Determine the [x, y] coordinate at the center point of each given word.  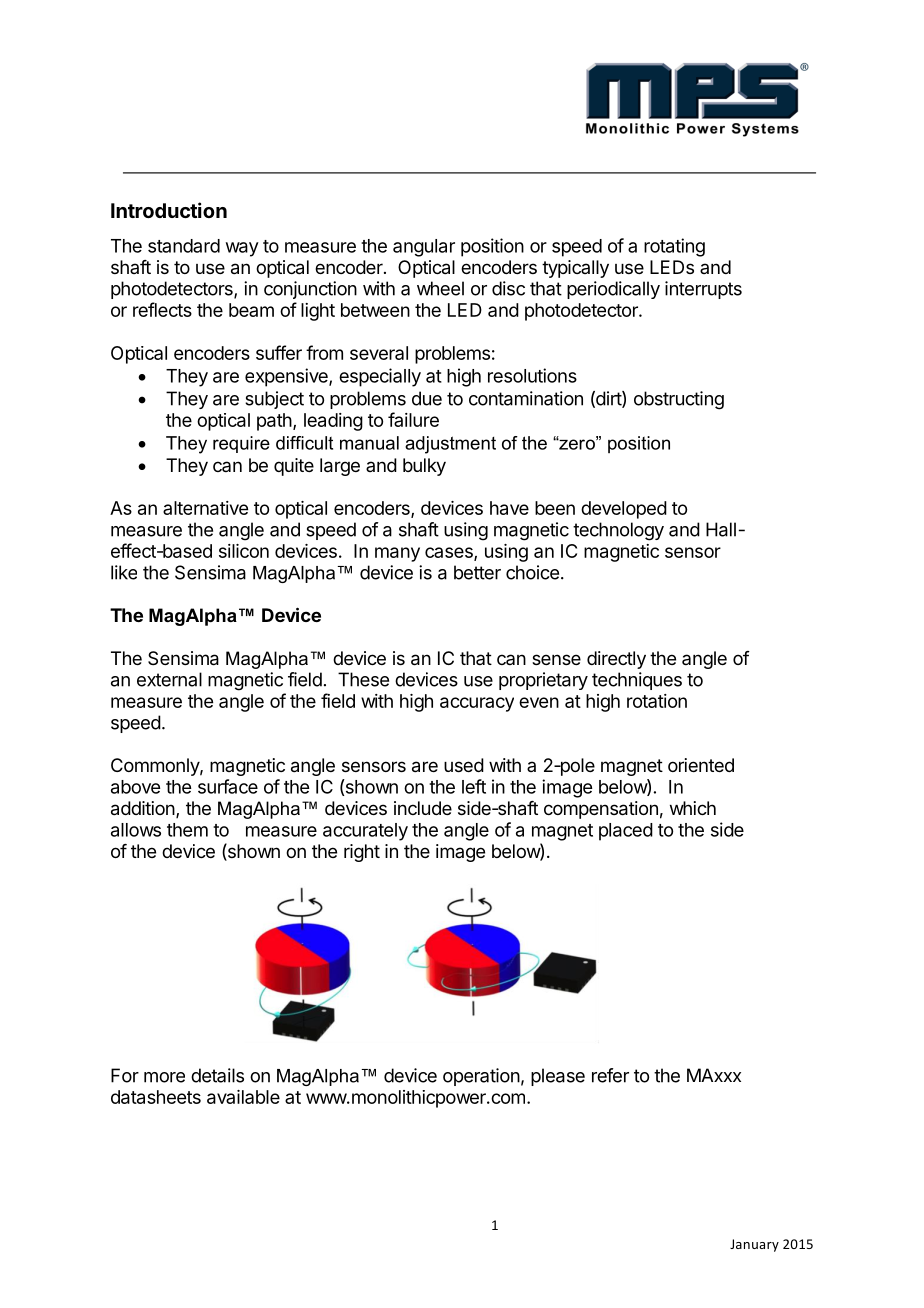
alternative [205, 508]
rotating [674, 247]
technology [618, 531]
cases [450, 553]
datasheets [156, 1097]
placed [626, 832]
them [187, 830]
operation [481, 1077]
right [362, 853]
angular [424, 248]
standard [184, 246]
